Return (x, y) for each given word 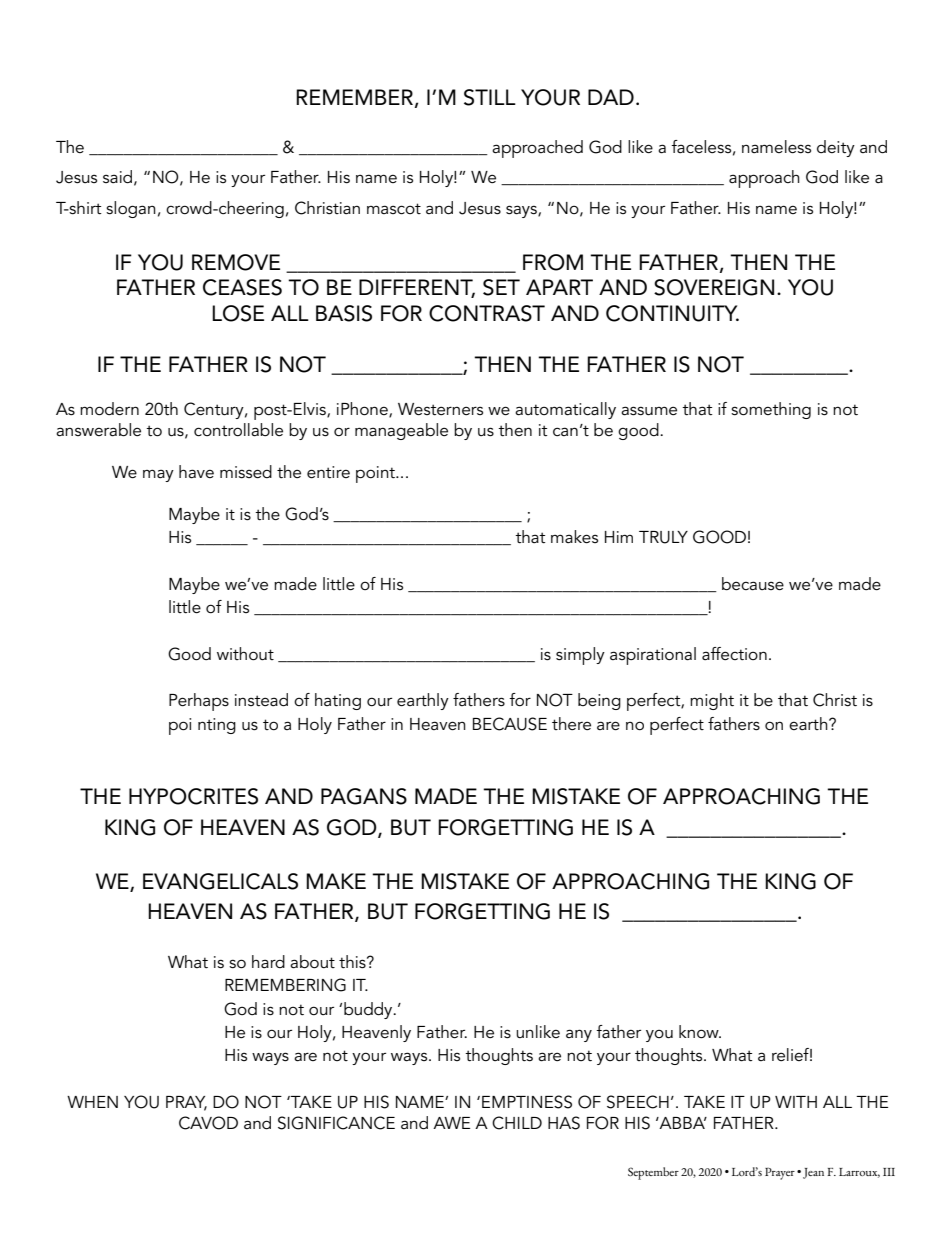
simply (580, 656)
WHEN (92, 1102)
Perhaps (199, 702)
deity (836, 148)
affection (734, 653)
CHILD (517, 1123)
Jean (813, 1173)
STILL (490, 97)
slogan (131, 209)
